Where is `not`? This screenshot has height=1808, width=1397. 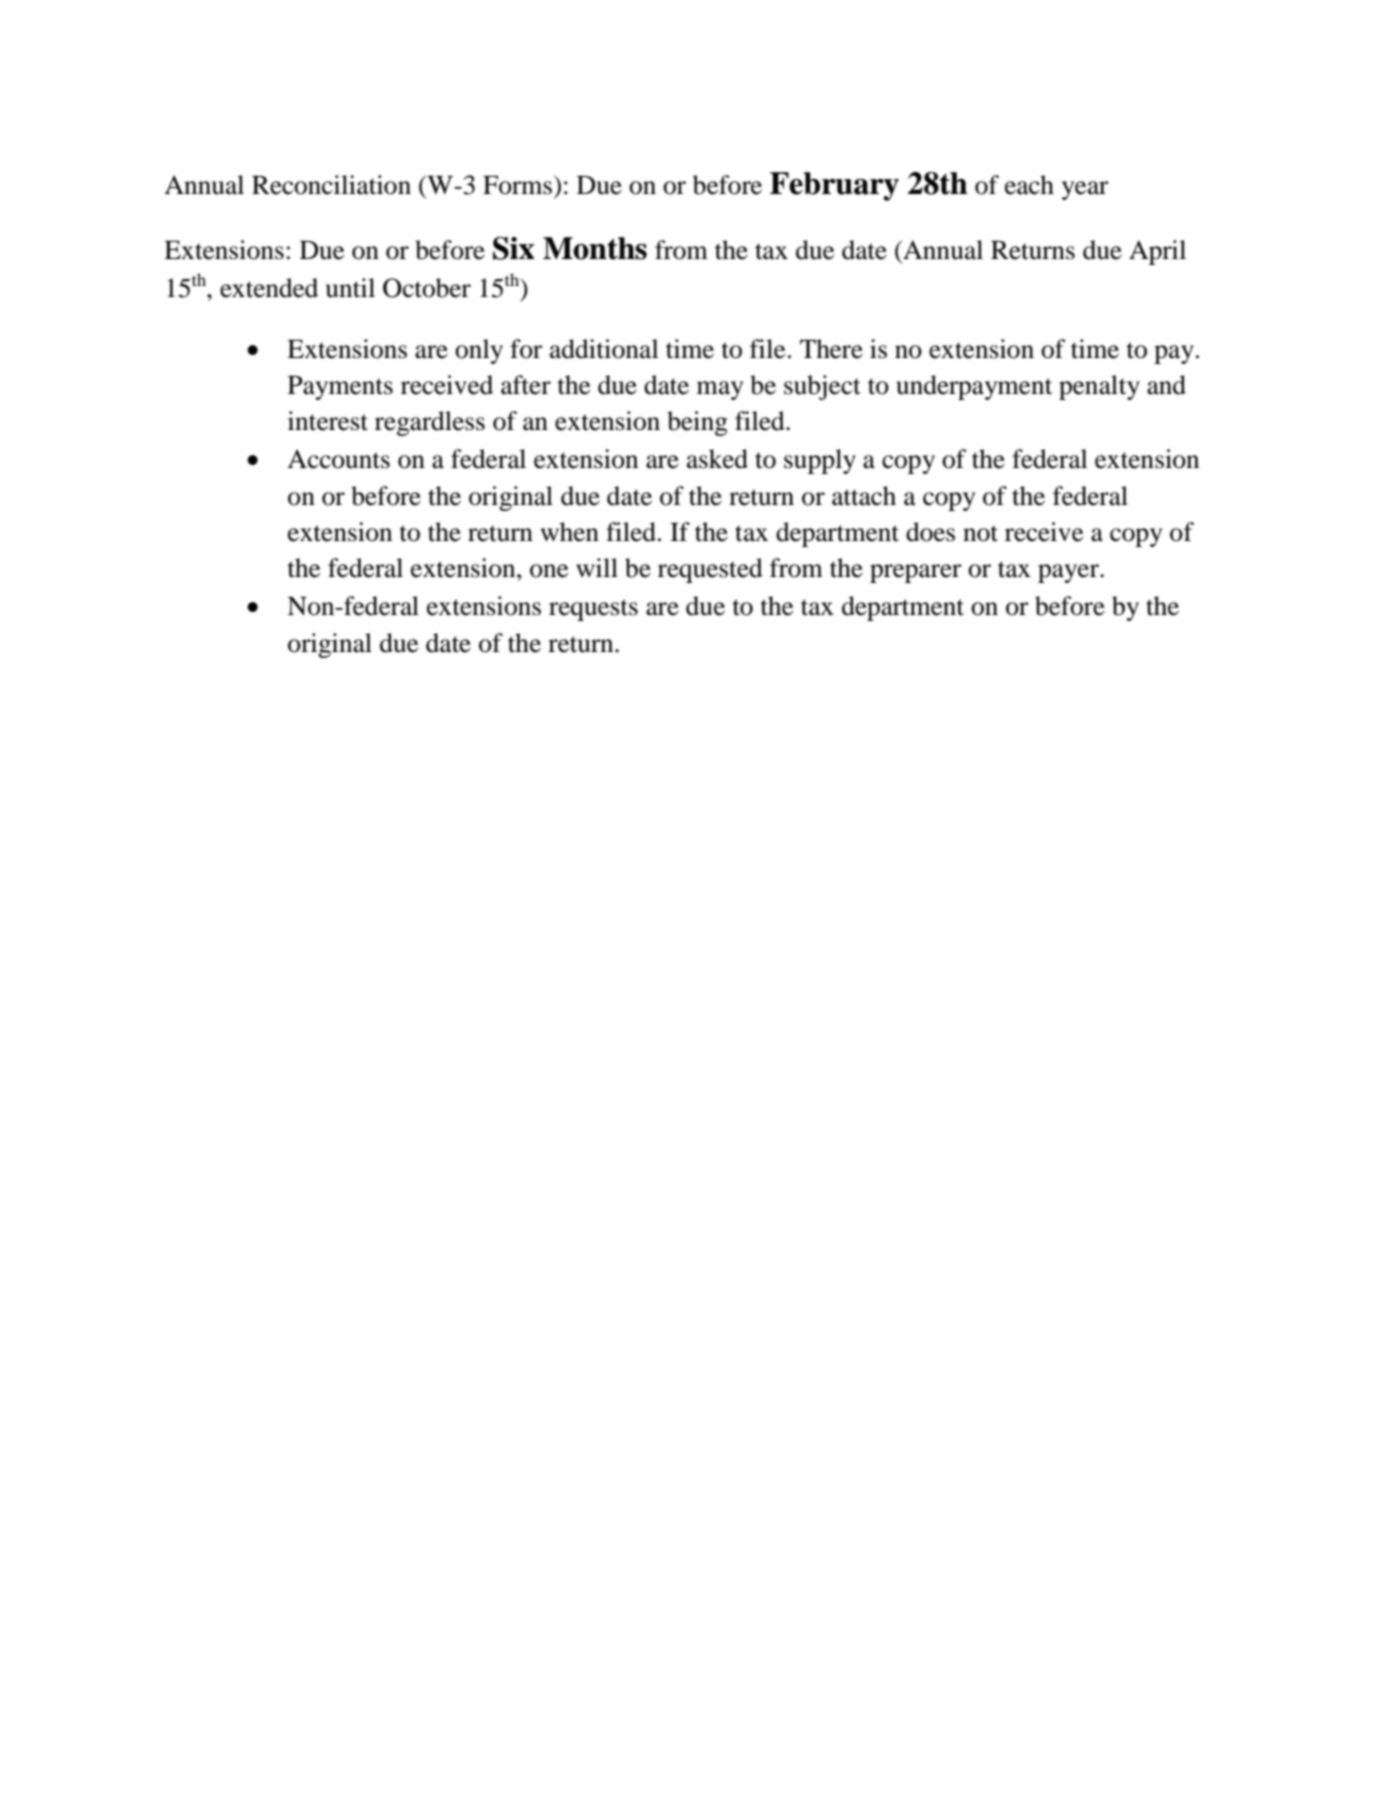 not is located at coordinates (980, 533).
